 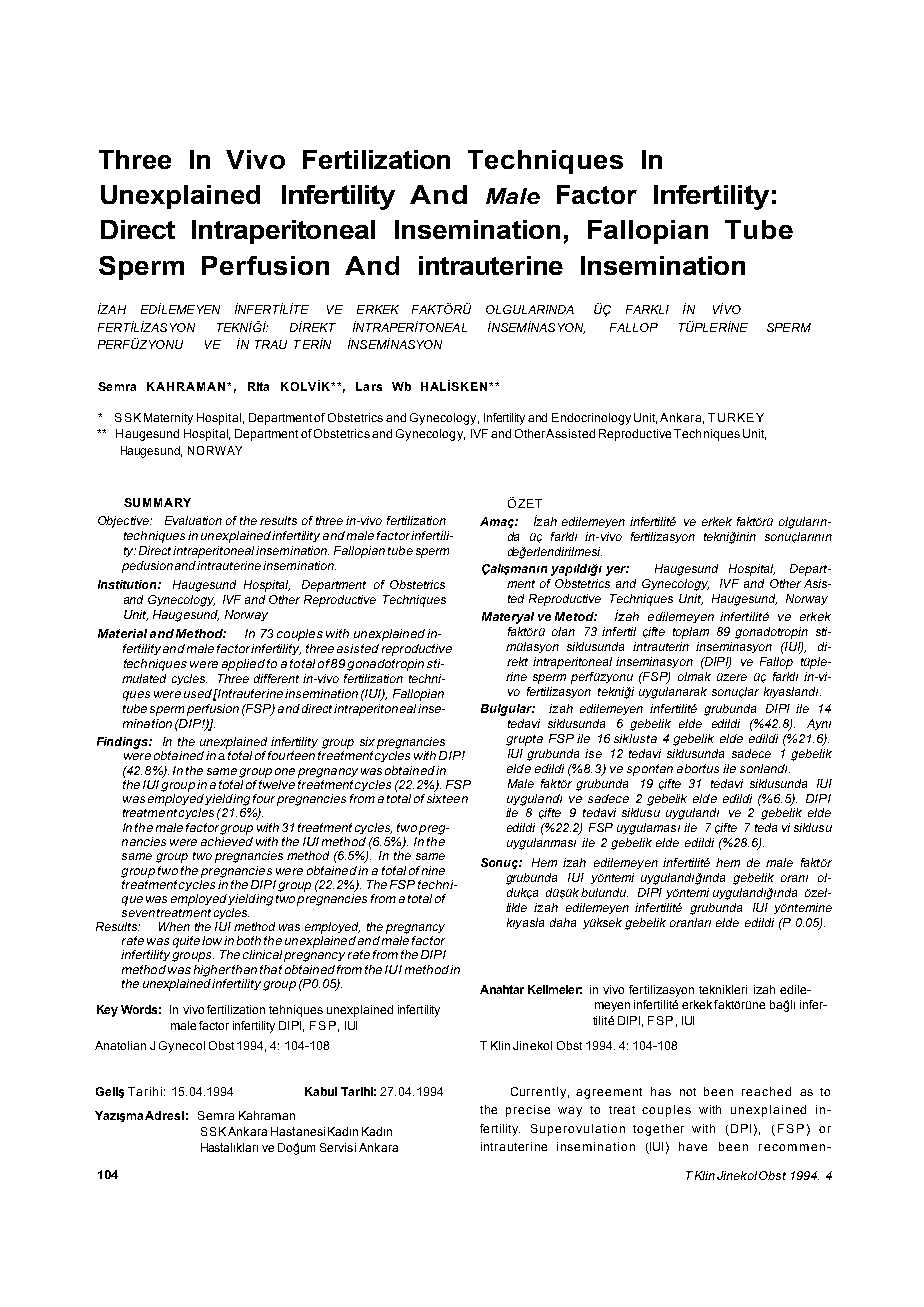 I want to click on precise, so click(x=528, y=1111).
